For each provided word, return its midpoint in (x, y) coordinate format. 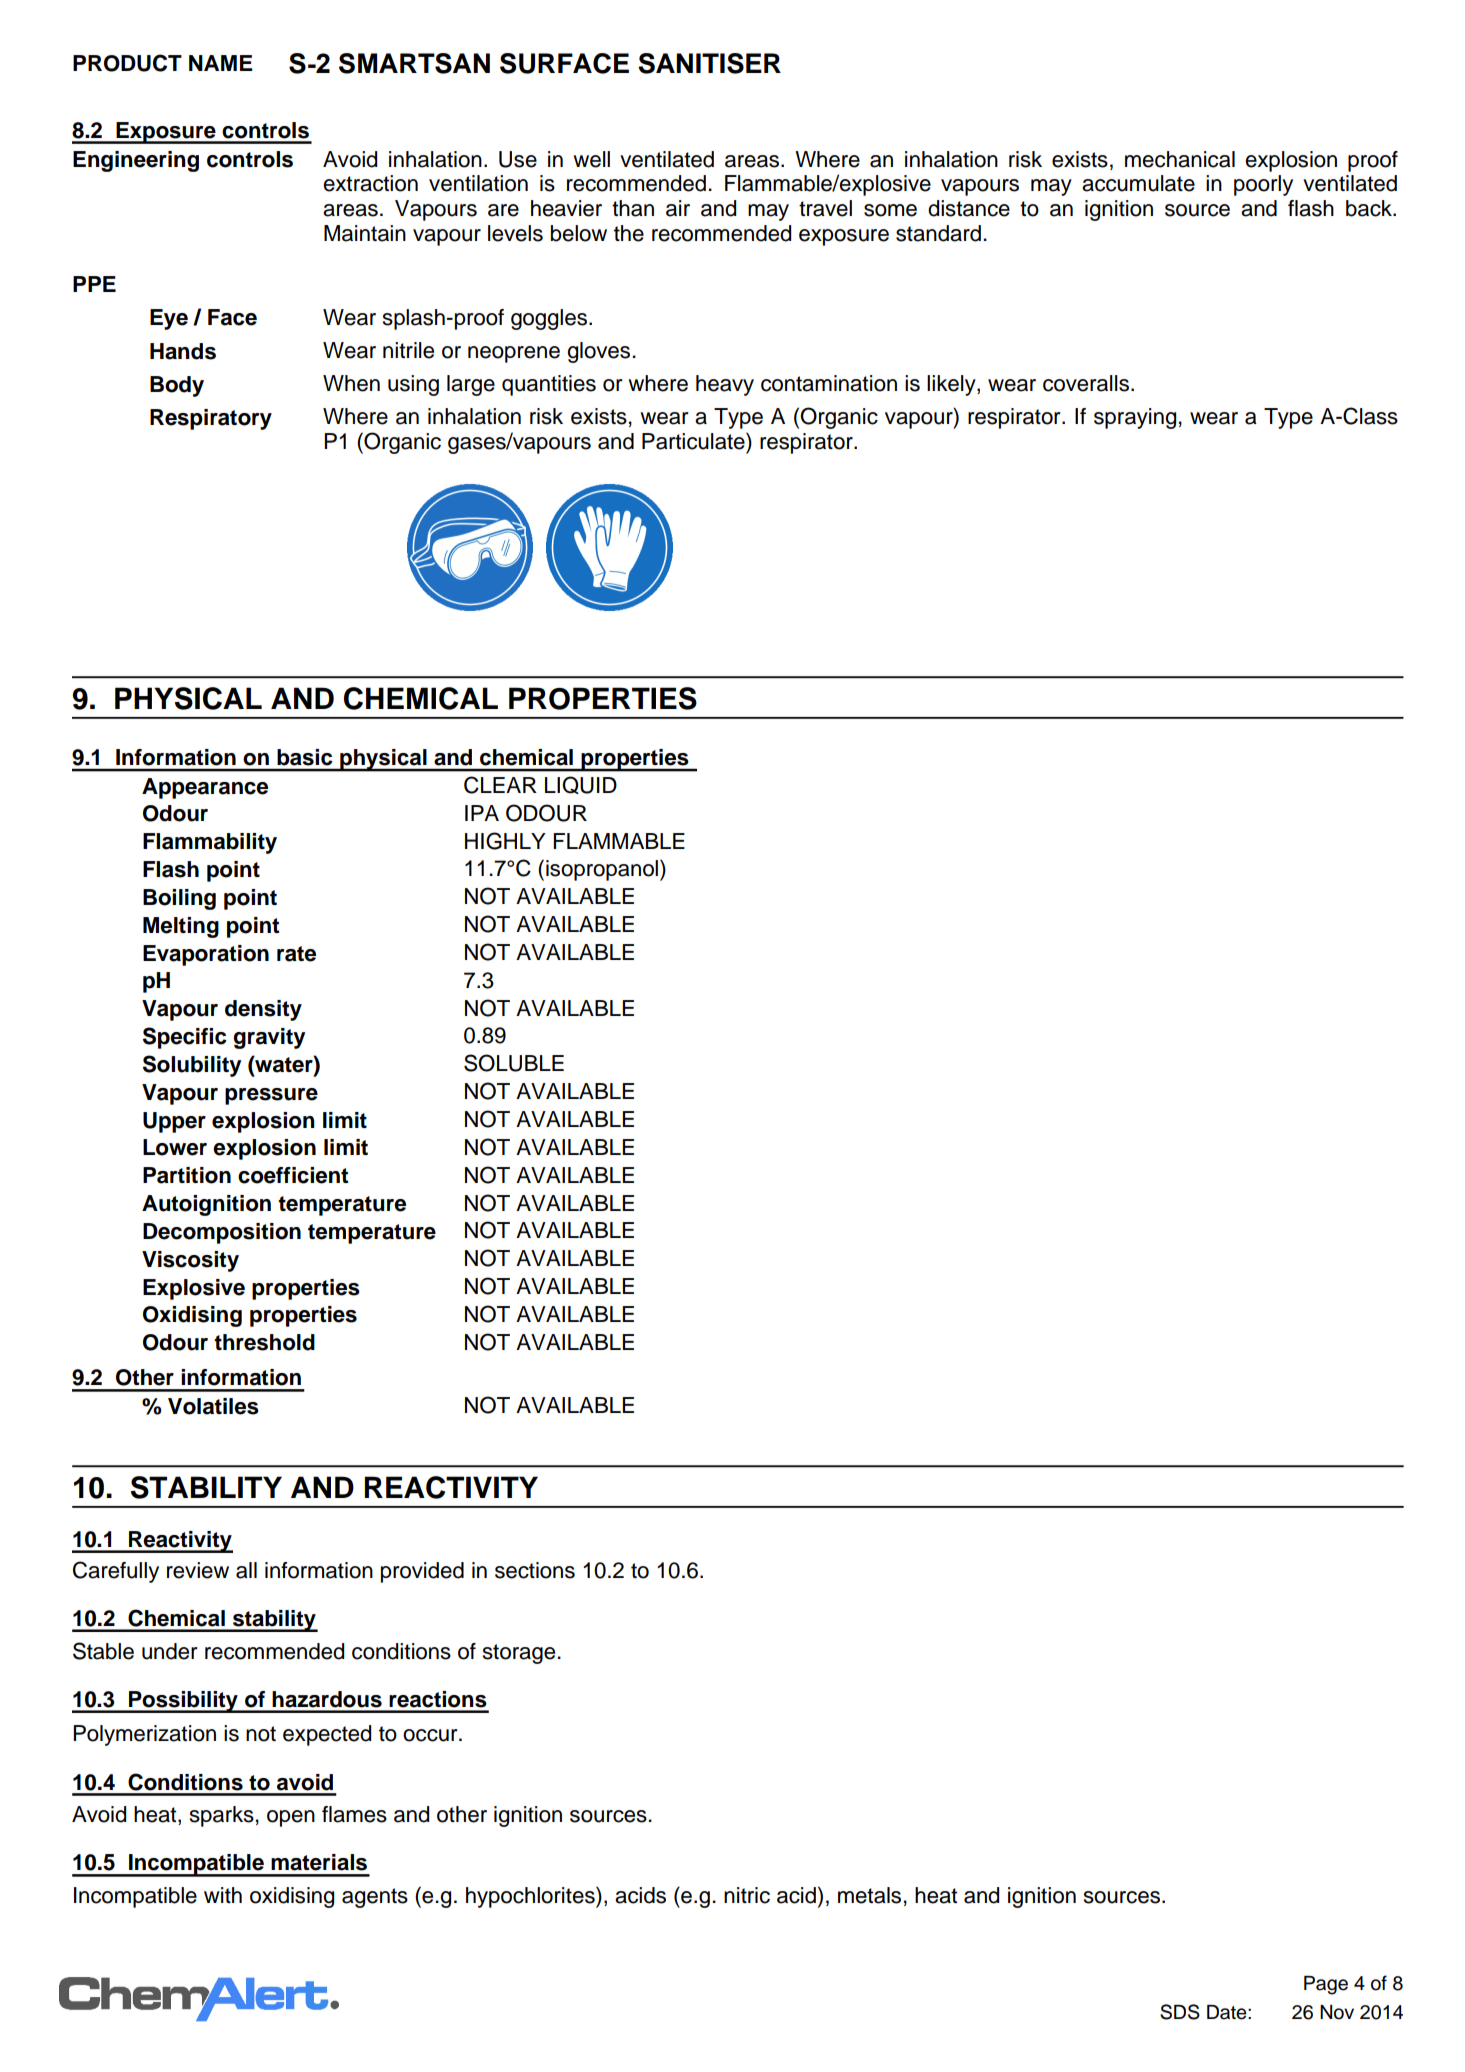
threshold (264, 1342)
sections (535, 1570)
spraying (1135, 418)
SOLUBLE (514, 1063)
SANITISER (709, 63)
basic (304, 757)
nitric (747, 1895)
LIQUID (581, 785)
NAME (221, 63)
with (223, 1895)
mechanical (1180, 159)
